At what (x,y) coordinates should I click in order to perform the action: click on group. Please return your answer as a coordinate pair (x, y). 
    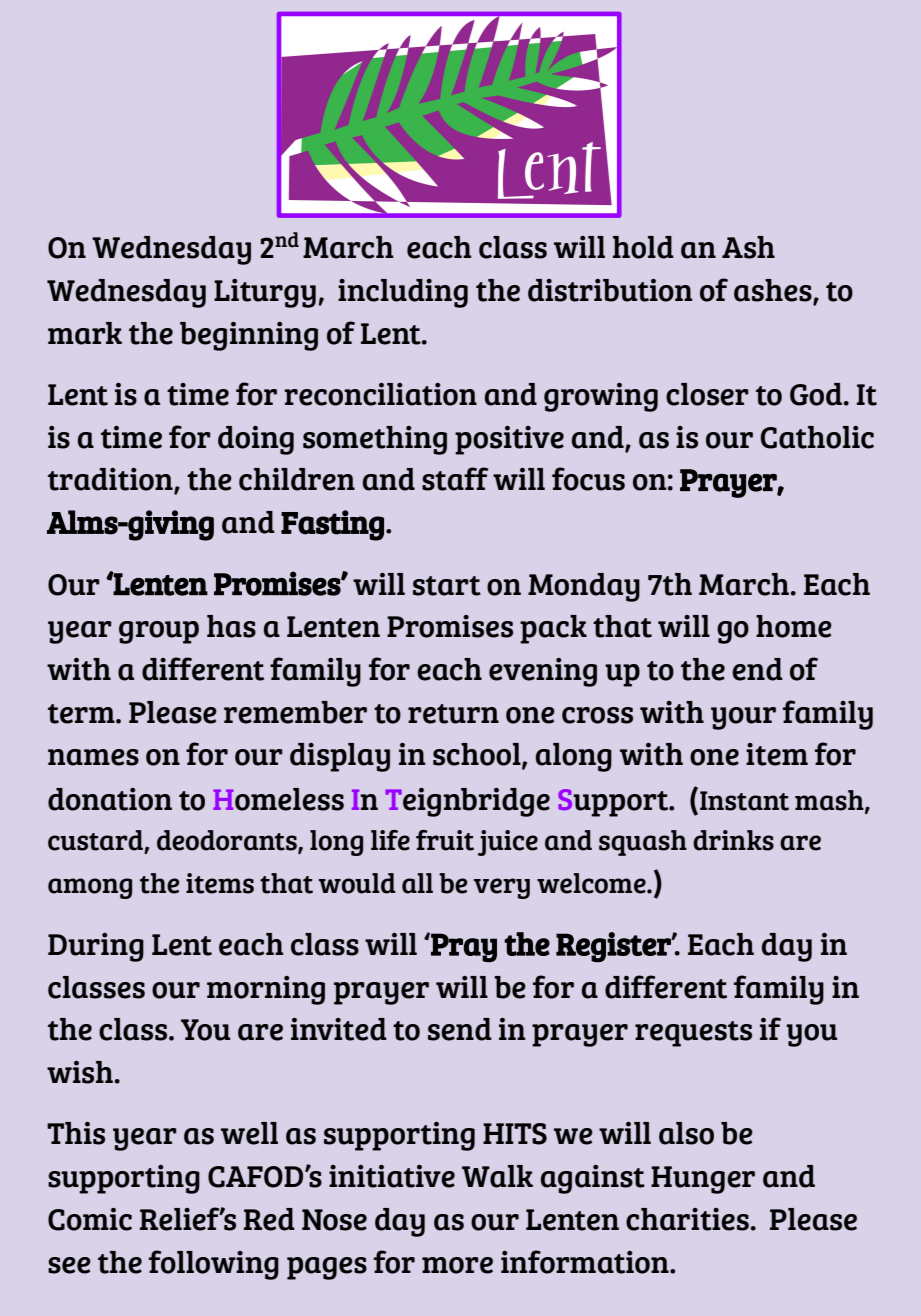
    Looking at the image, I should click on (159, 632).
